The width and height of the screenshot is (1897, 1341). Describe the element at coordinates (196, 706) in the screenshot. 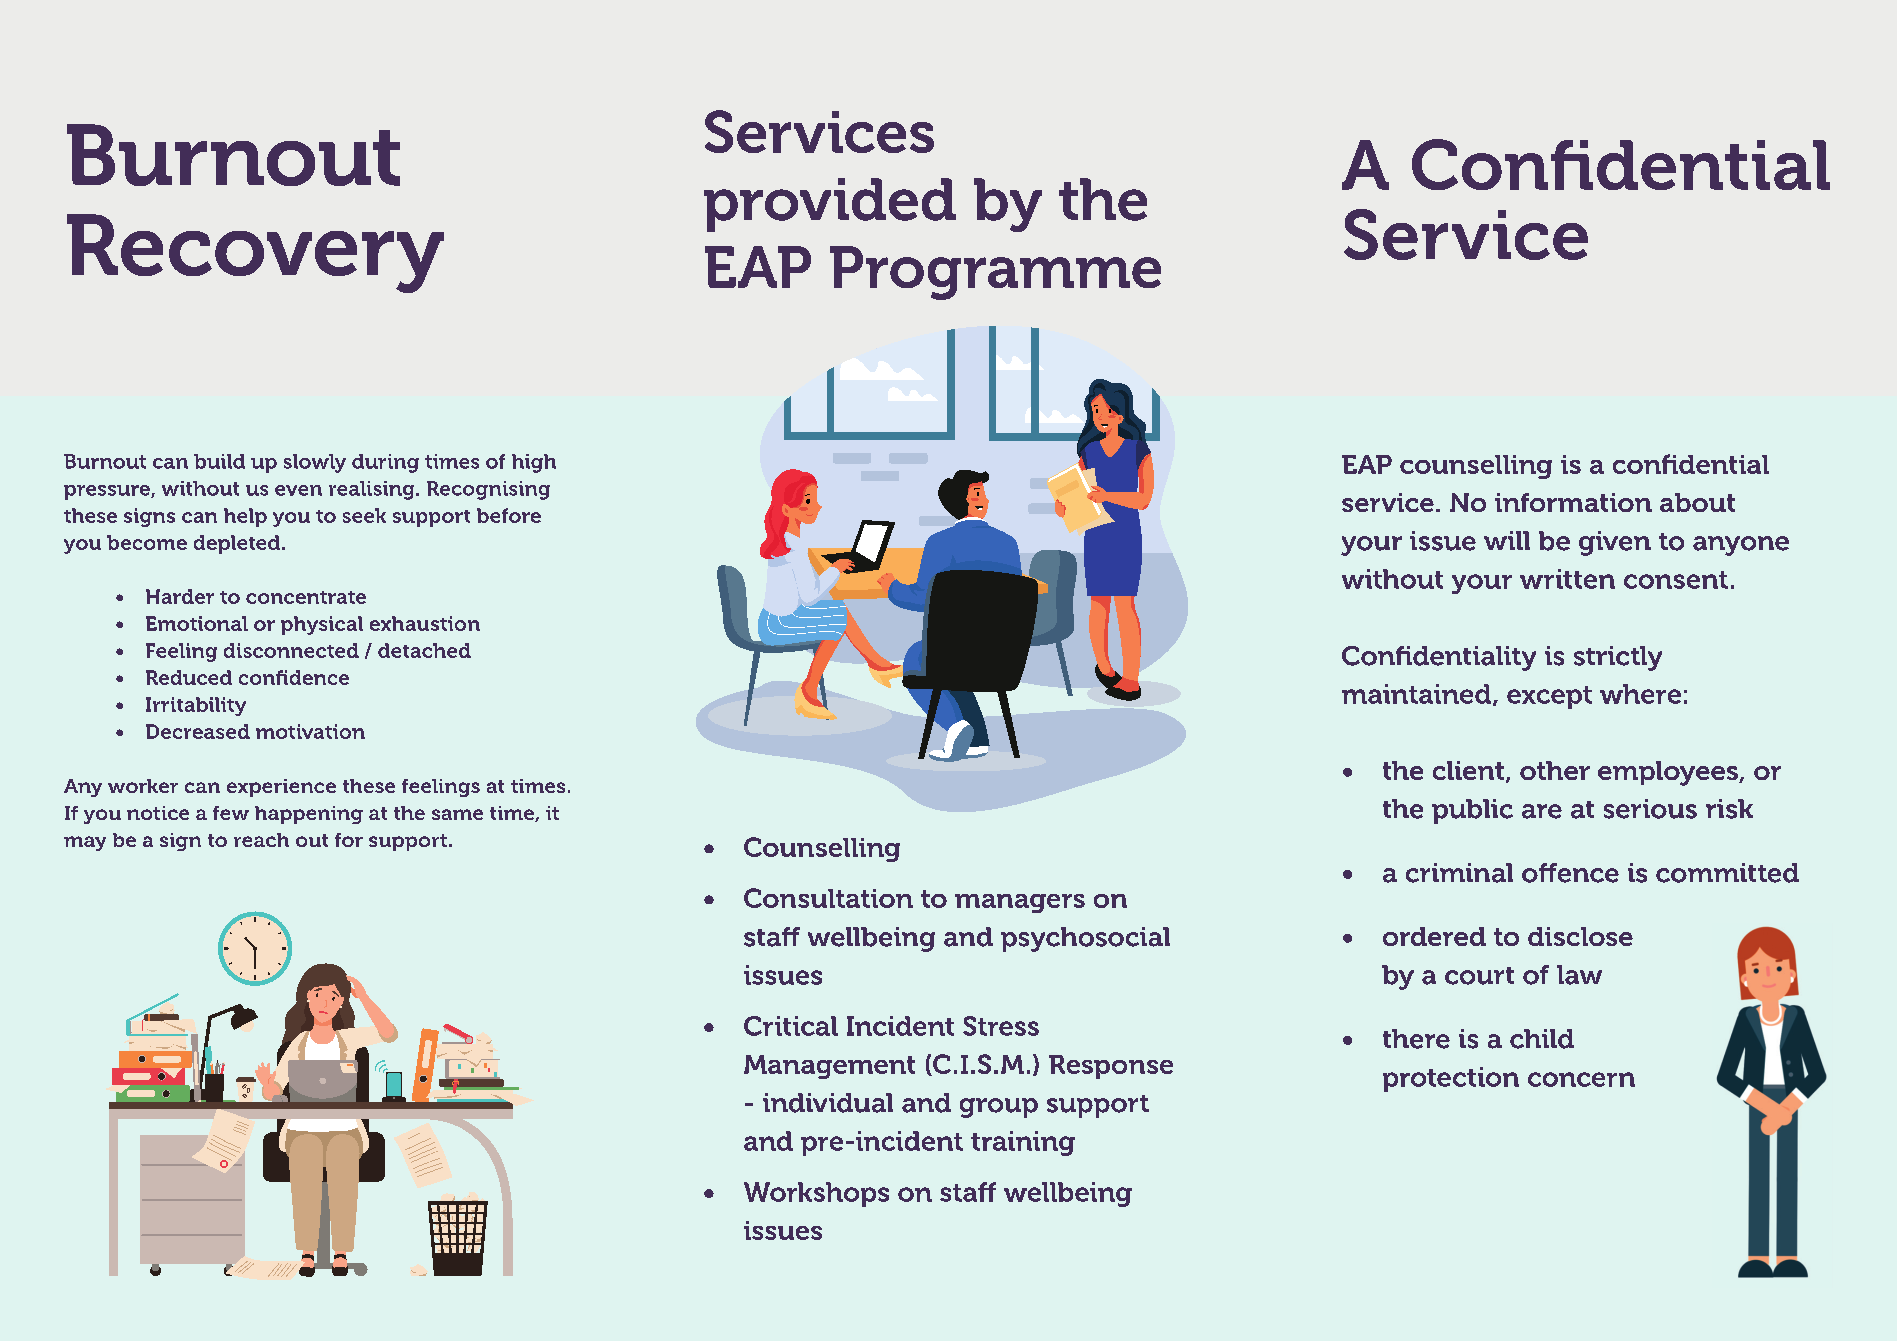

I see `Irritability` at that location.
